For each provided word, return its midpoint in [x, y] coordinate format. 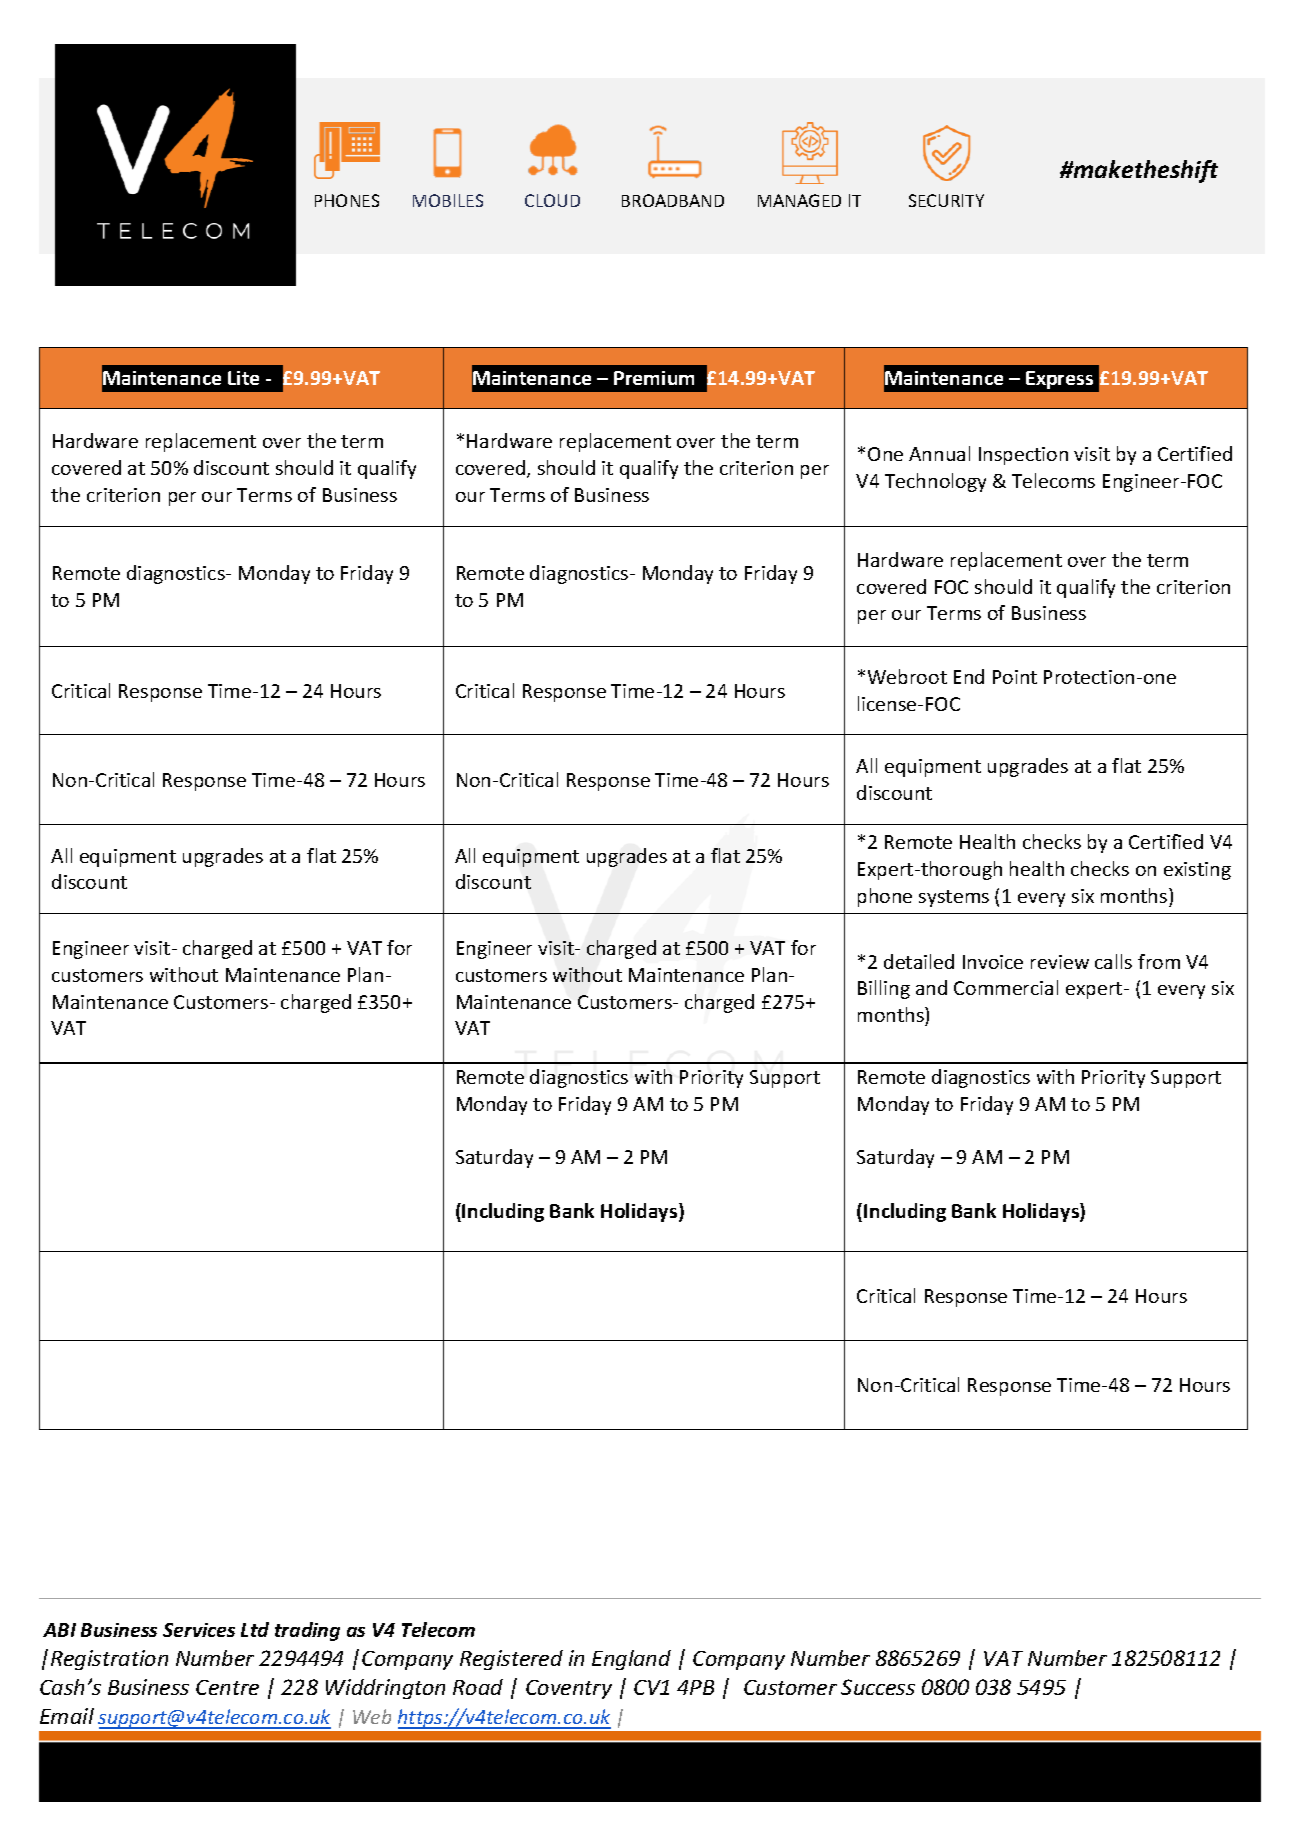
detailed [919, 961]
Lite [243, 378]
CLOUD [552, 200]
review [1060, 962]
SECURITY [946, 200]
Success [878, 1687]
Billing [884, 989]
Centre [227, 1687]
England [631, 1660]
